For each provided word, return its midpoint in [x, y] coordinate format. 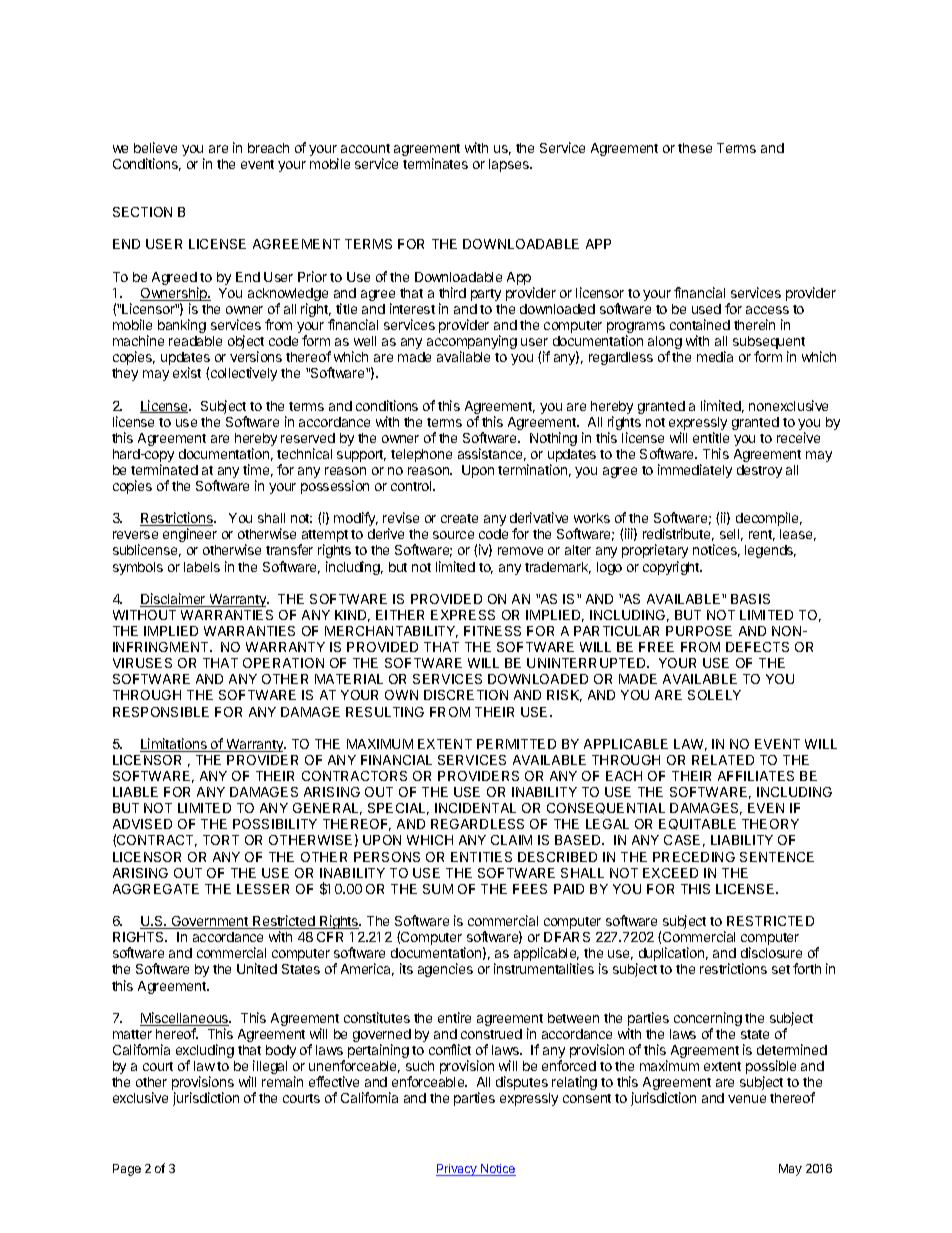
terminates [435, 163]
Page [127, 1170]
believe [155, 147]
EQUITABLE [697, 824]
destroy [759, 471]
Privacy [458, 1170]
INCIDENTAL [475, 808]
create [459, 518]
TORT [221, 840]
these [695, 148]
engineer [190, 535]
